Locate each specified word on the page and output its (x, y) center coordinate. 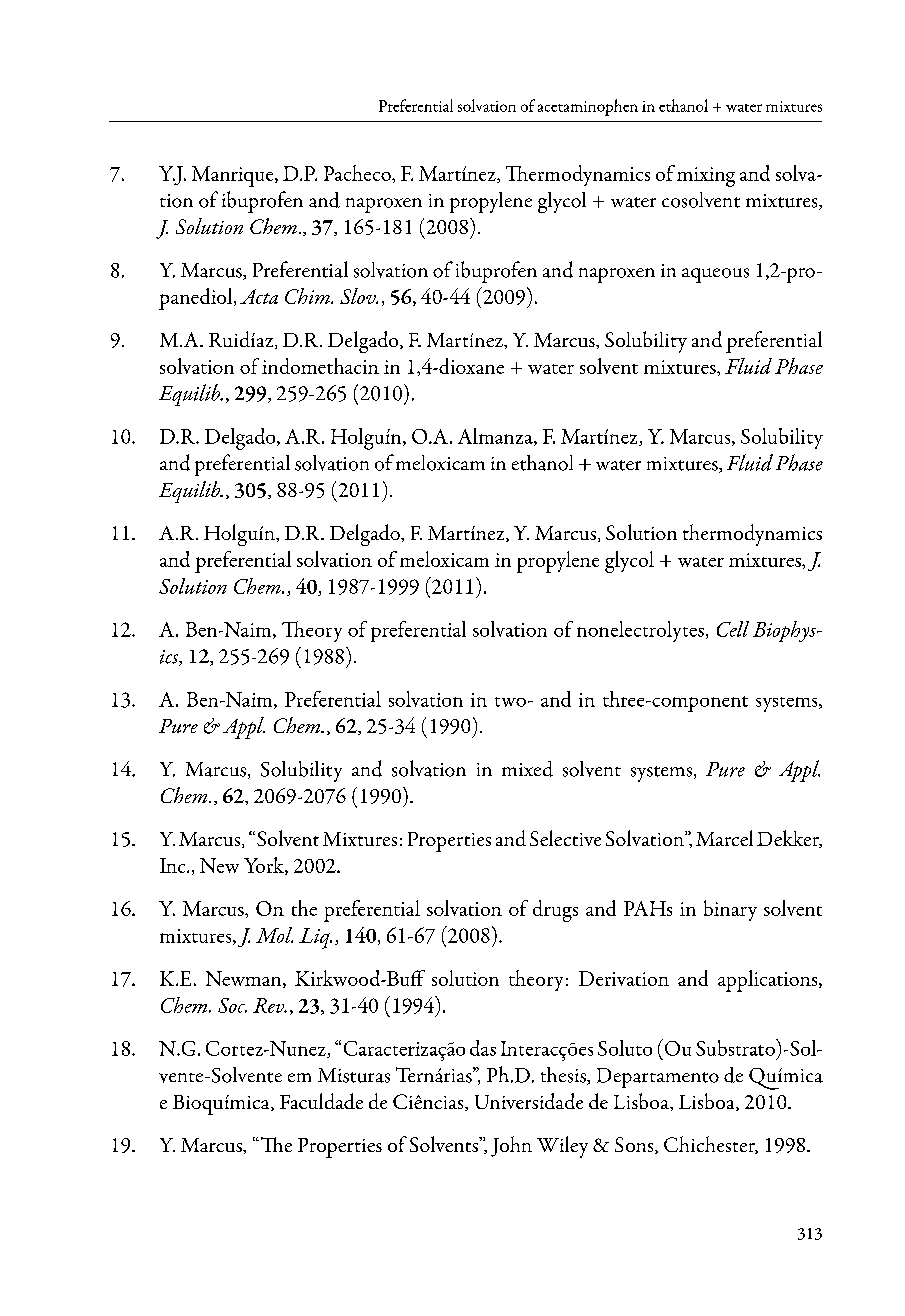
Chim (309, 296)
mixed (527, 769)
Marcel (724, 838)
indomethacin (320, 366)
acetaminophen (588, 107)
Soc (232, 1005)
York (265, 866)
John (511, 1146)
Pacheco (358, 173)
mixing (706, 177)
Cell (733, 629)
